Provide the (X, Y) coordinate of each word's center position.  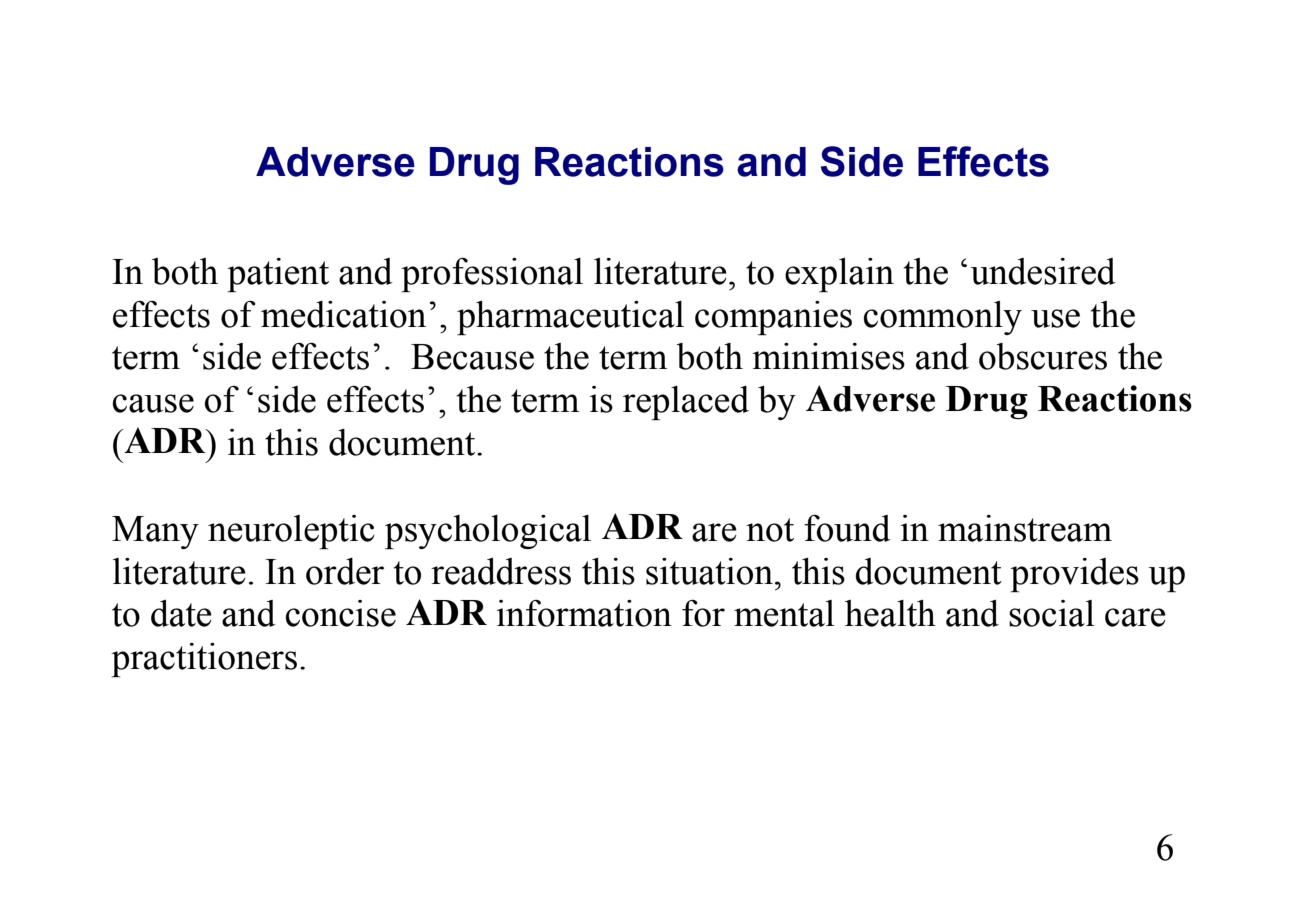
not (770, 530)
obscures (1043, 356)
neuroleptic (291, 532)
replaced (686, 403)
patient (278, 275)
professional (492, 275)
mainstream (1025, 528)
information (584, 613)
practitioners (204, 660)
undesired (1043, 271)
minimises (828, 356)
